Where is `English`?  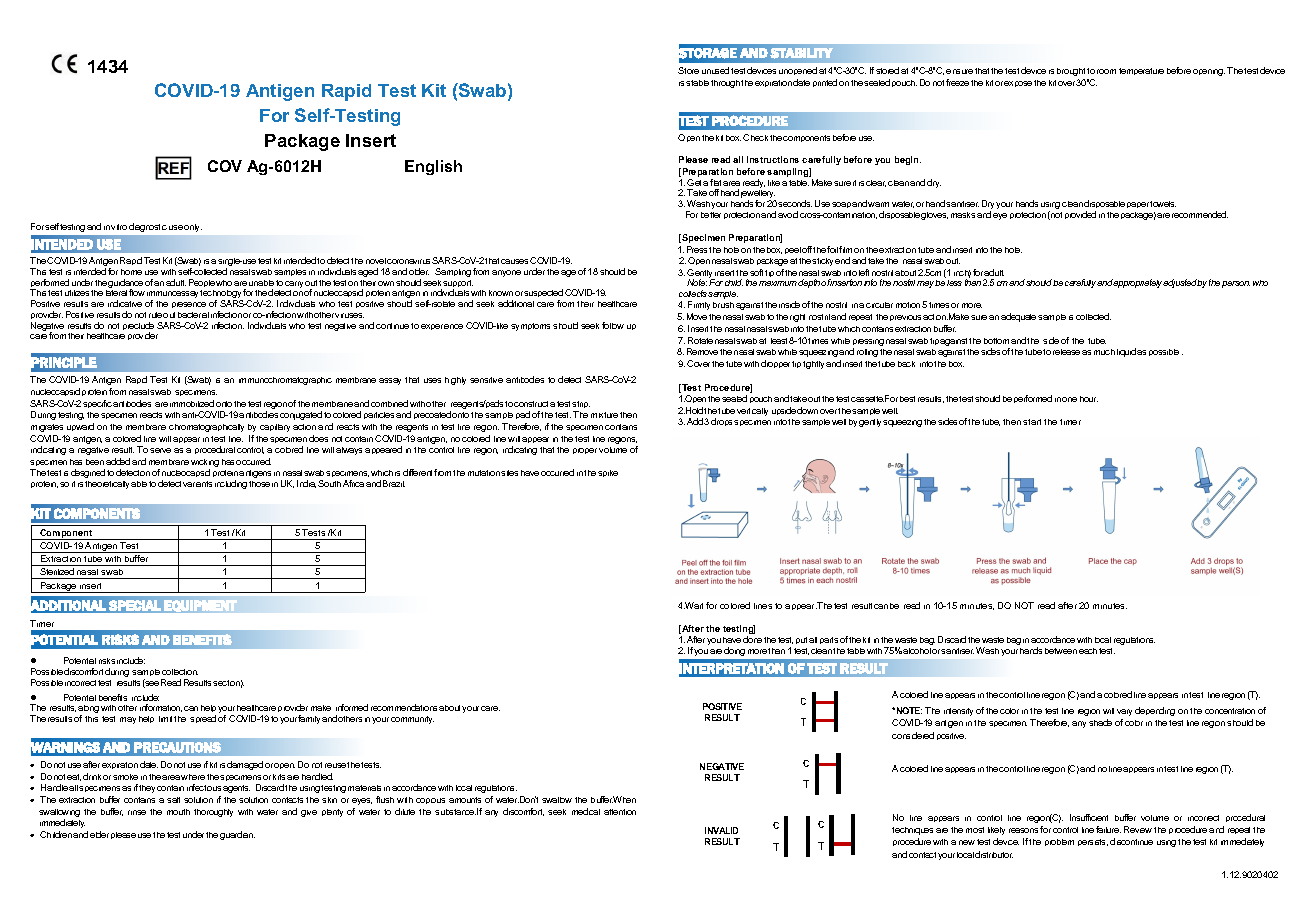 English is located at coordinates (433, 167).
